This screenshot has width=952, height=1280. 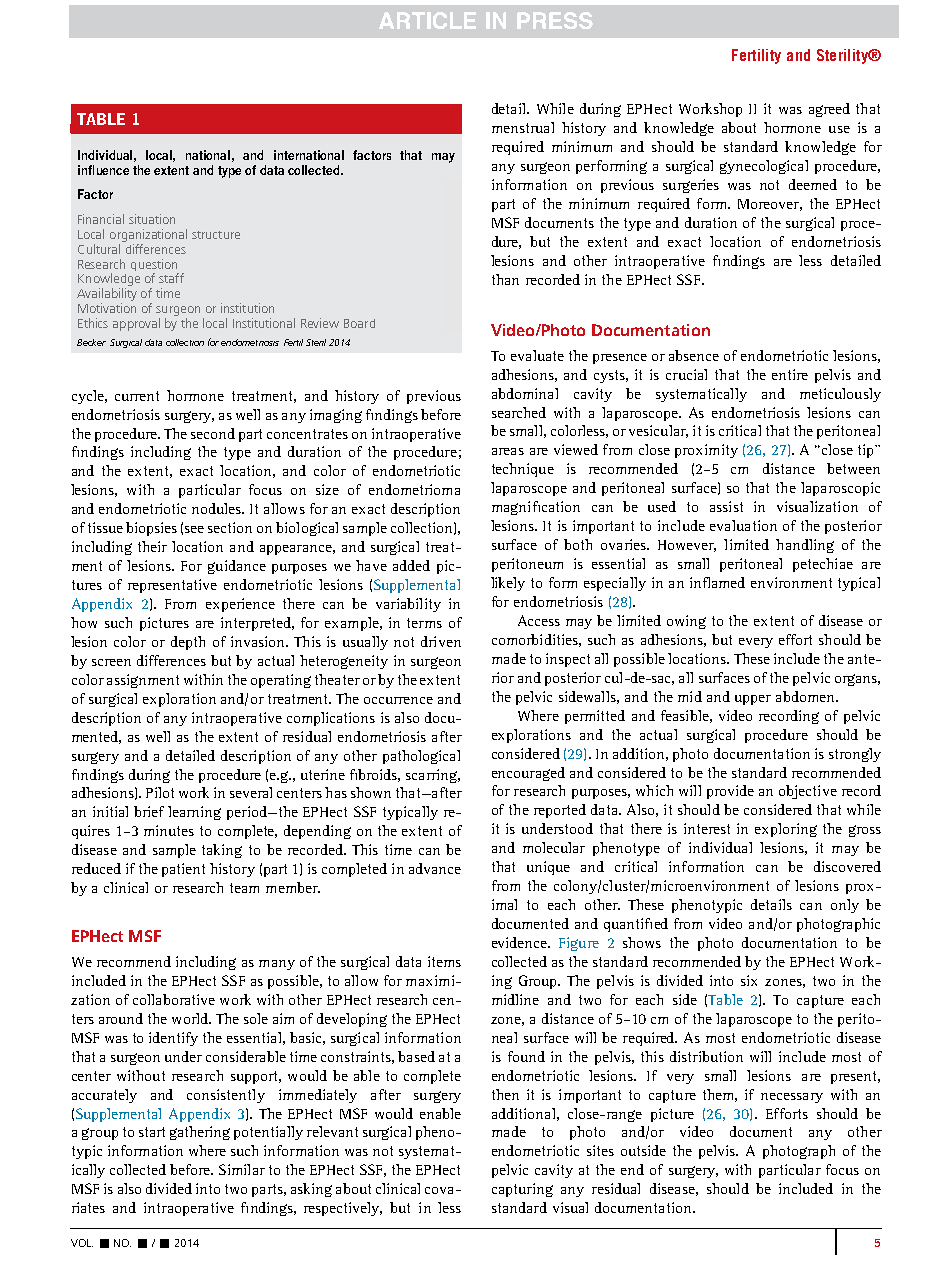 What do you see at coordinates (792, 1098) in the screenshot?
I see `necessary` at bounding box center [792, 1098].
